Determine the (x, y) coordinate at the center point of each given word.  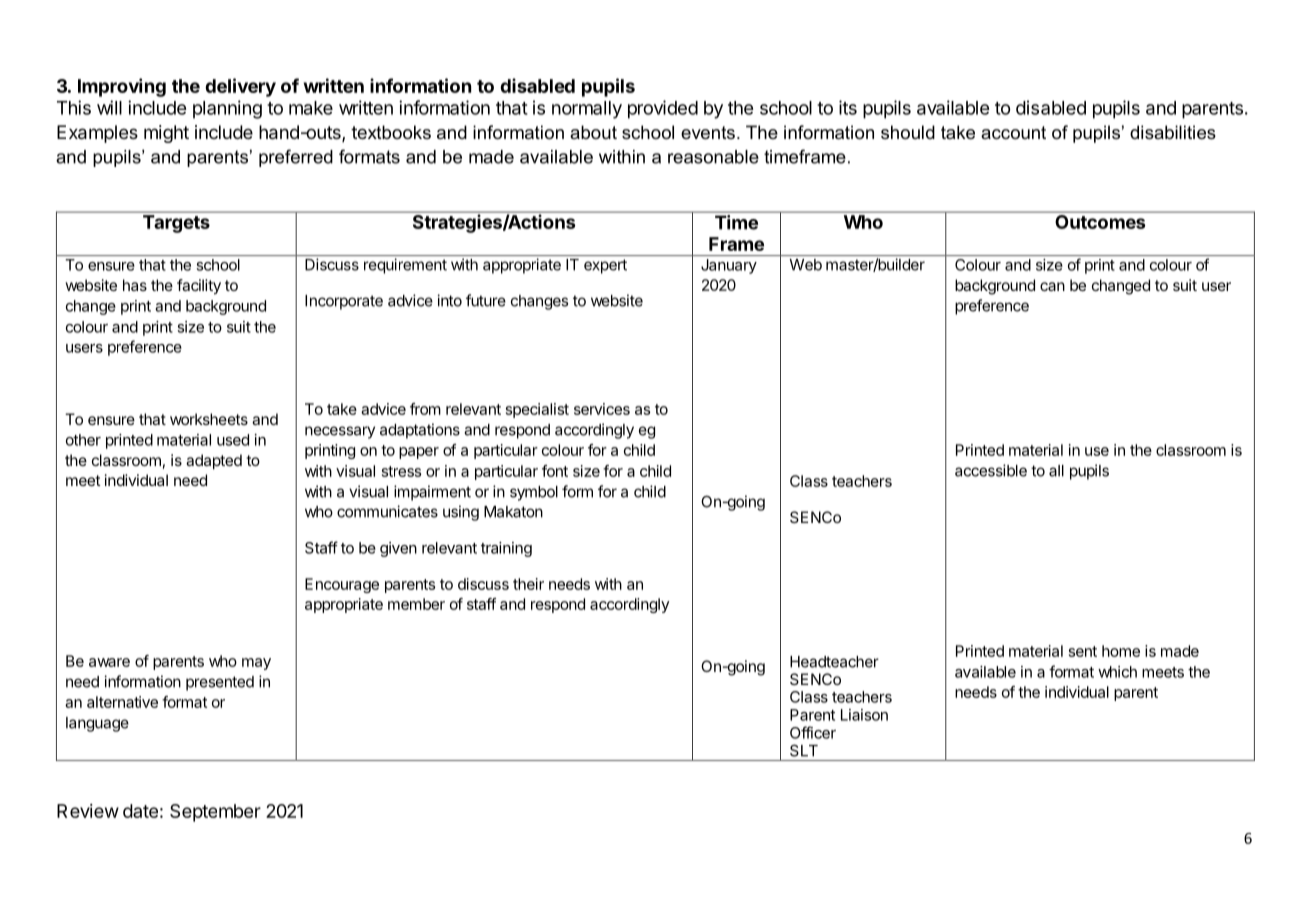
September (215, 813)
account (1013, 133)
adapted (214, 461)
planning (227, 109)
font (555, 471)
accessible (991, 470)
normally (587, 110)
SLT (804, 750)
